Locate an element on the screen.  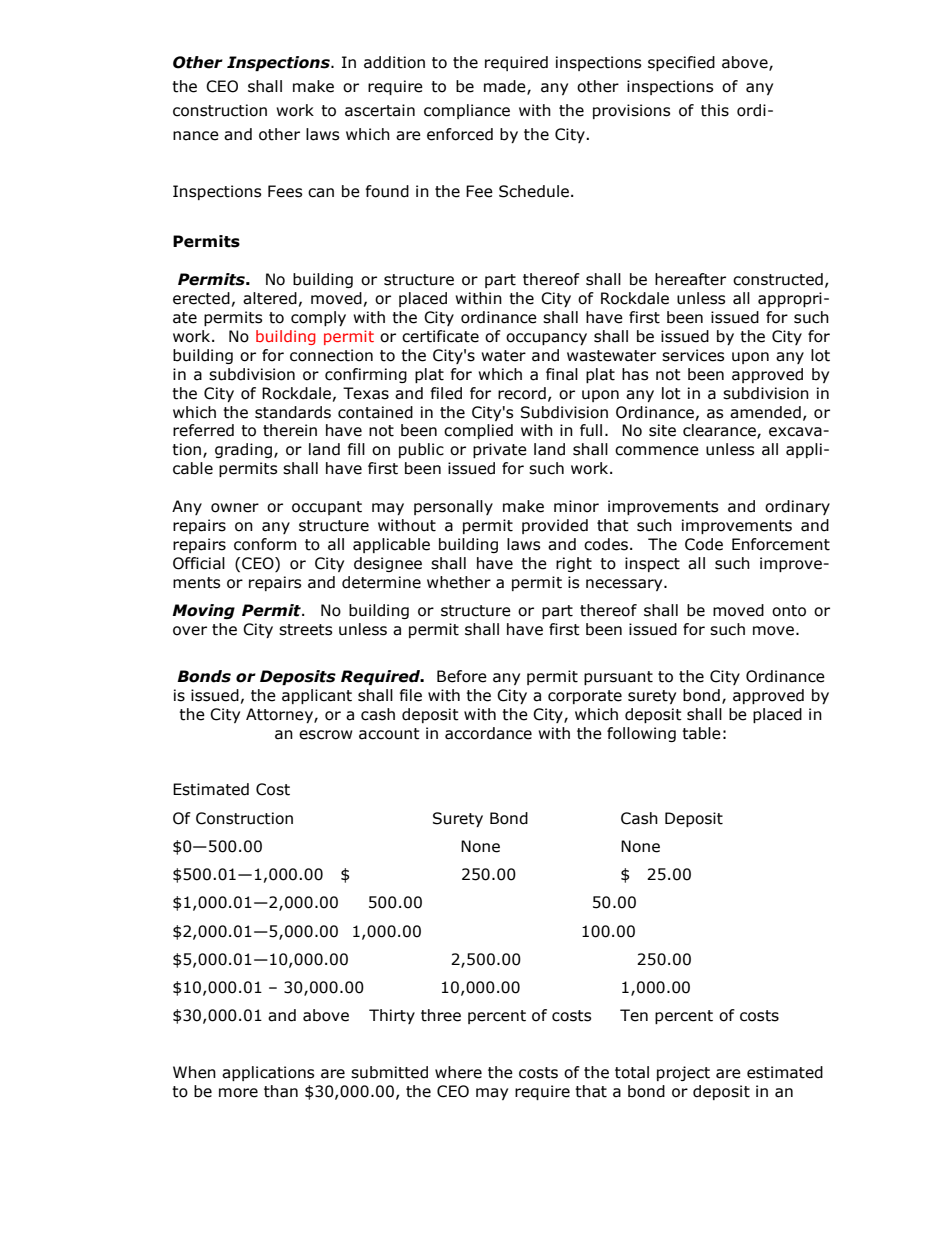
made is located at coordinates (506, 87).
